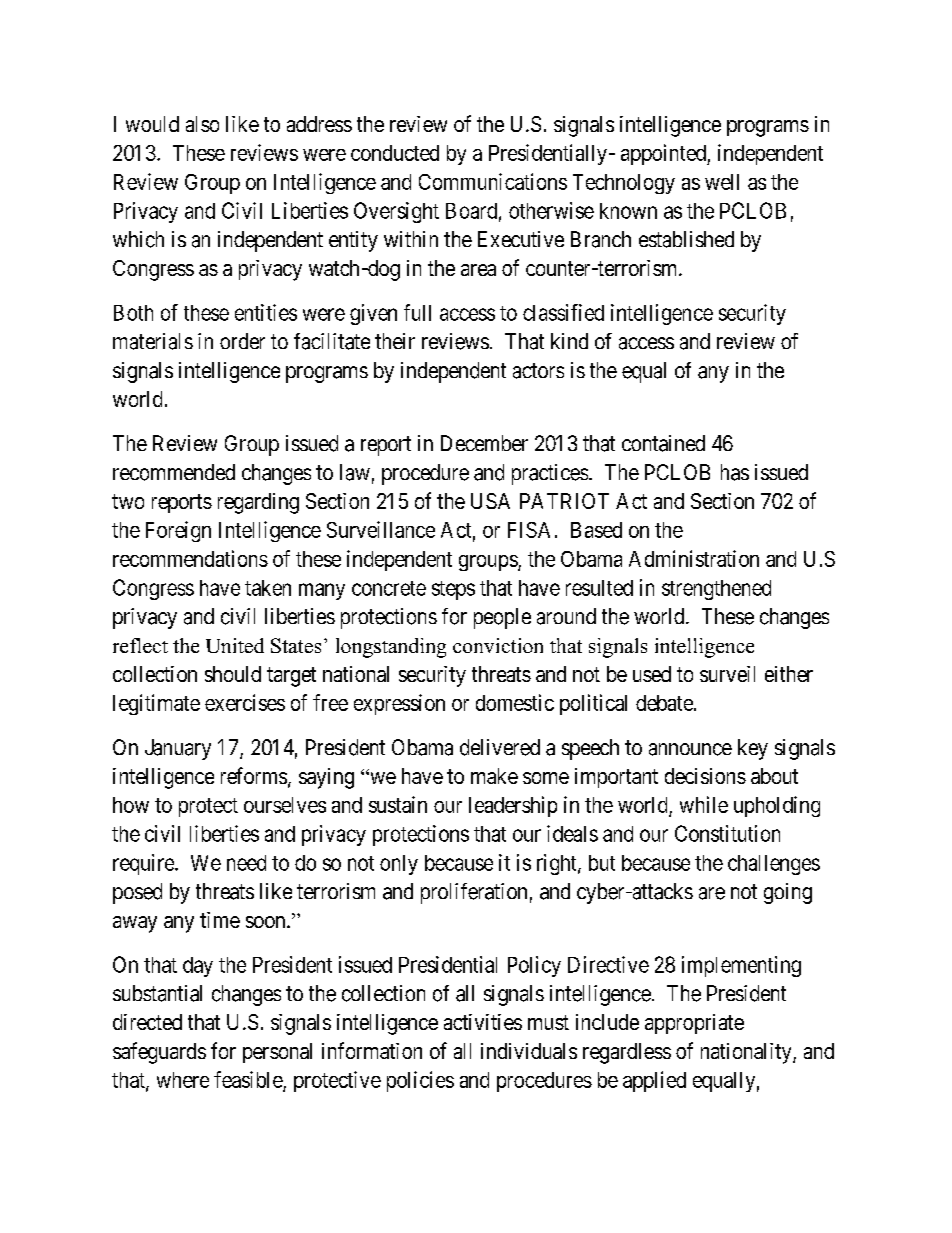 This screenshot has height=1233, width=952. Describe the element at coordinates (663, 443) in the screenshot. I see `contained` at that location.
